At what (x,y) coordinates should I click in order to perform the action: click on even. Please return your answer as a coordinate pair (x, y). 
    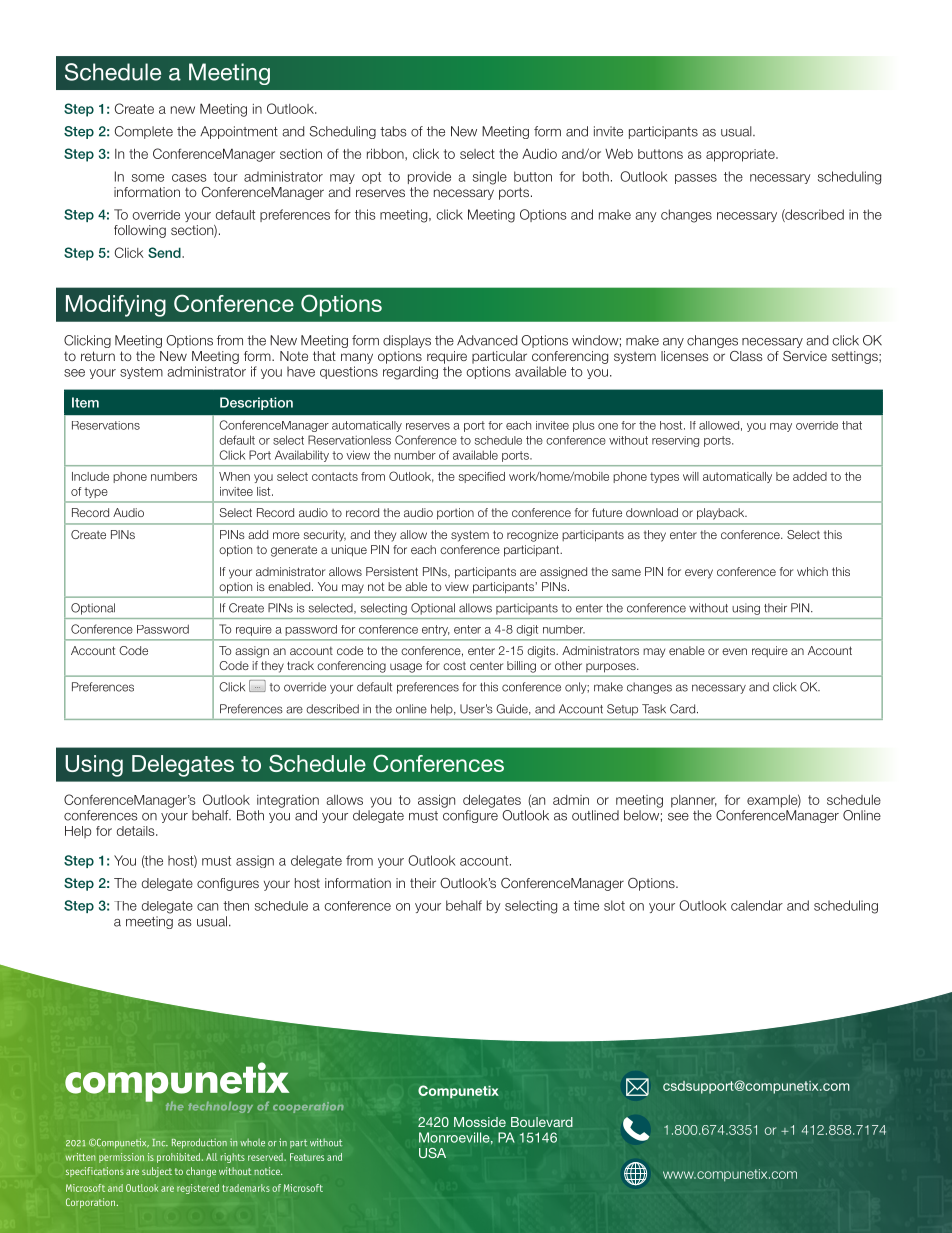
    Looking at the image, I should click on (734, 651).
